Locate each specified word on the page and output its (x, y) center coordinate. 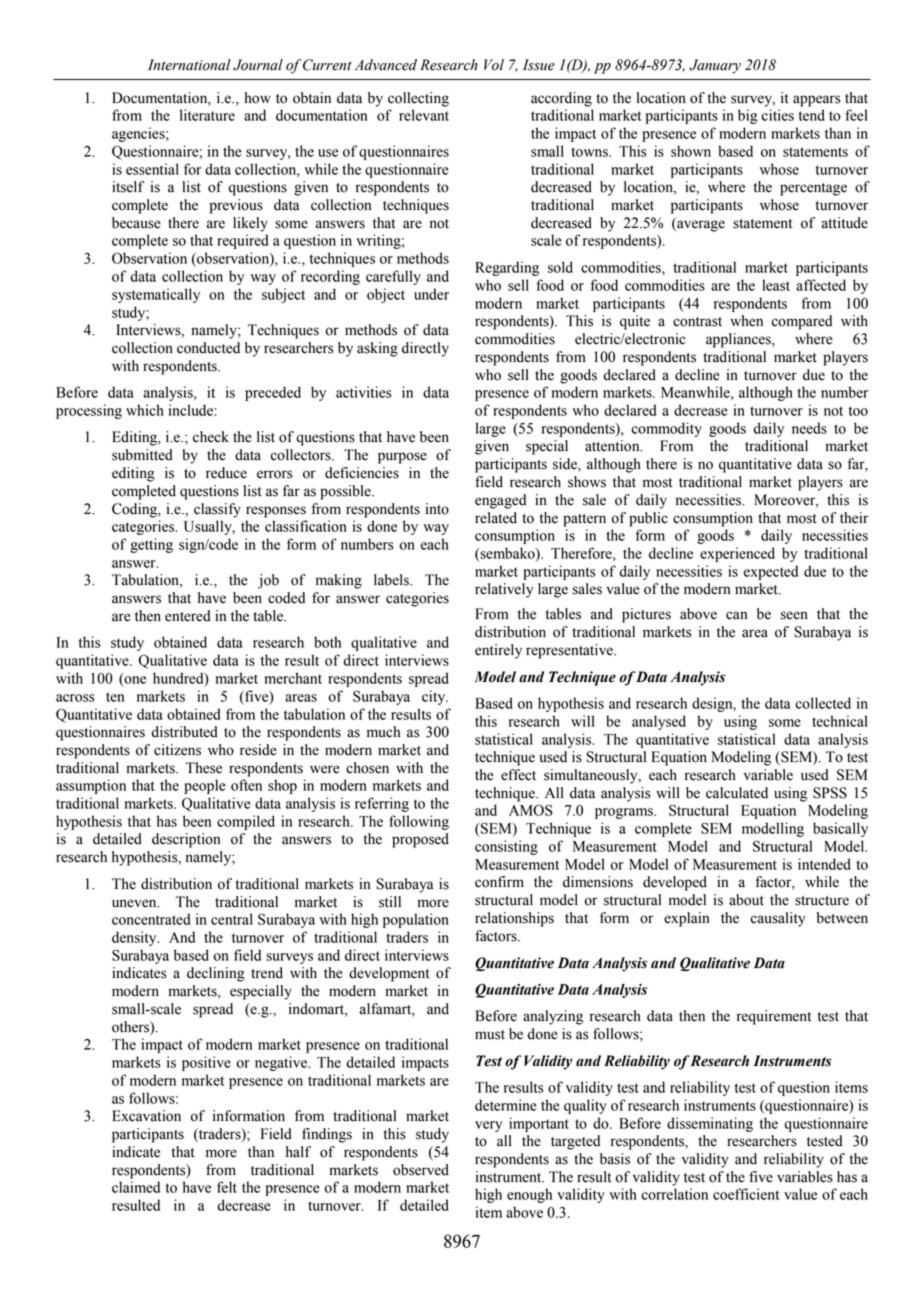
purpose (402, 458)
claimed (136, 1187)
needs (809, 428)
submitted (142, 455)
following (419, 822)
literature (207, 115)
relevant (424, 115)
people (205, 786)
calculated (737, 793)
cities (778, 115)
